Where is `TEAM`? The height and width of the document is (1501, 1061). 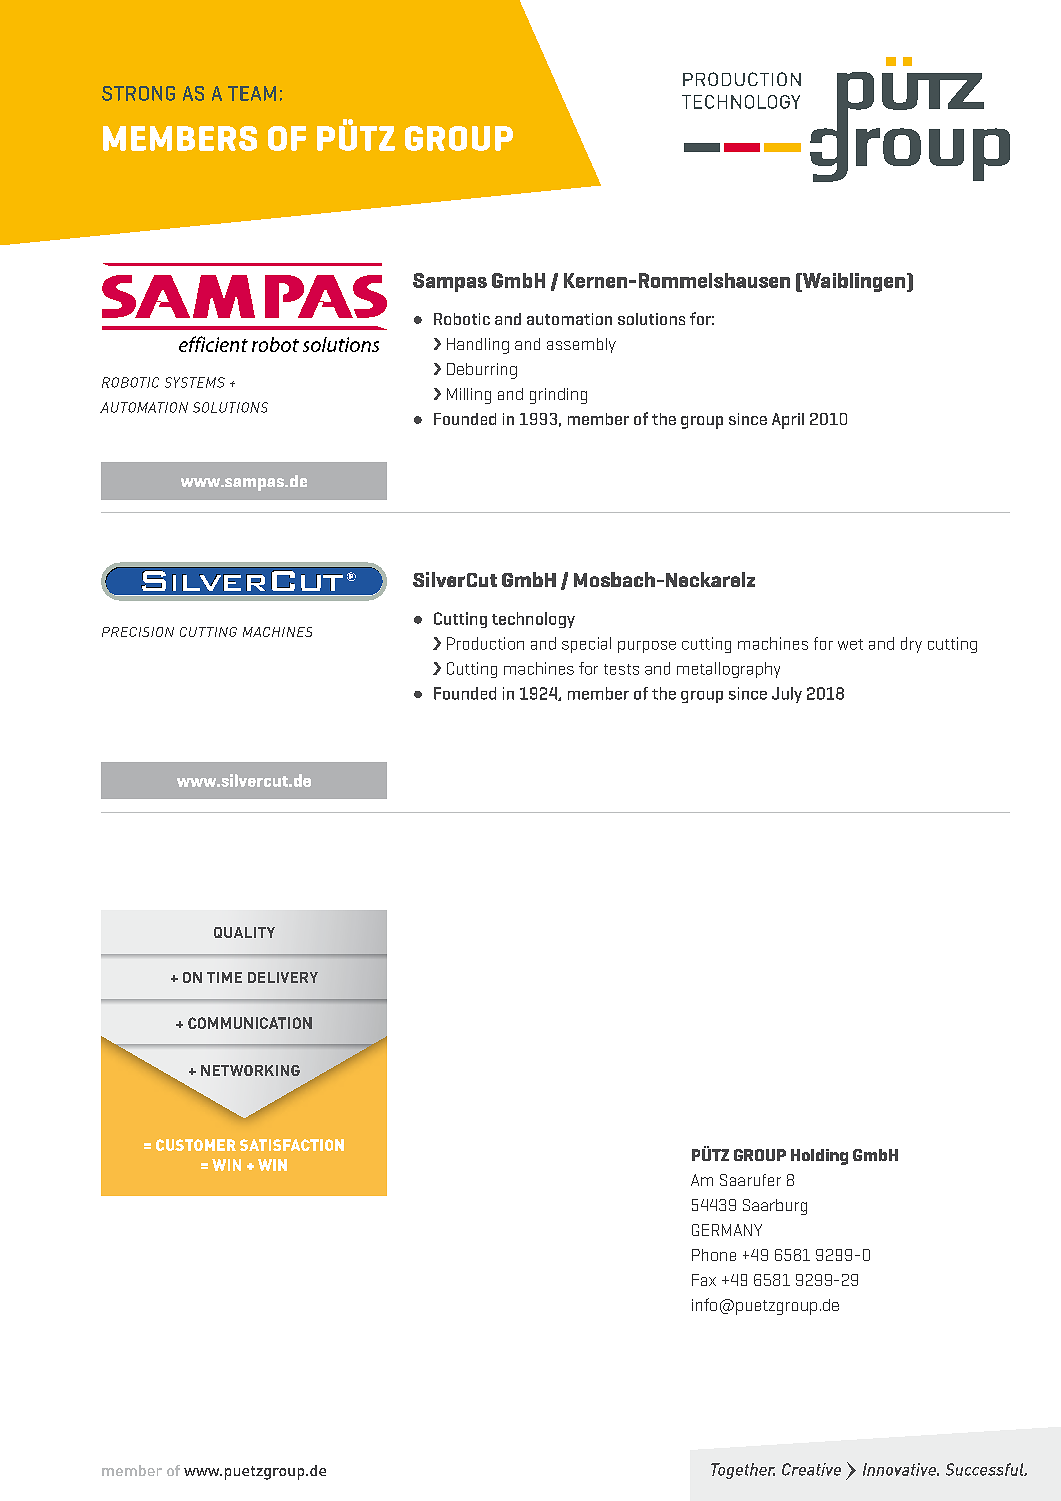
TEAM is located at coordinates (252, 93).
